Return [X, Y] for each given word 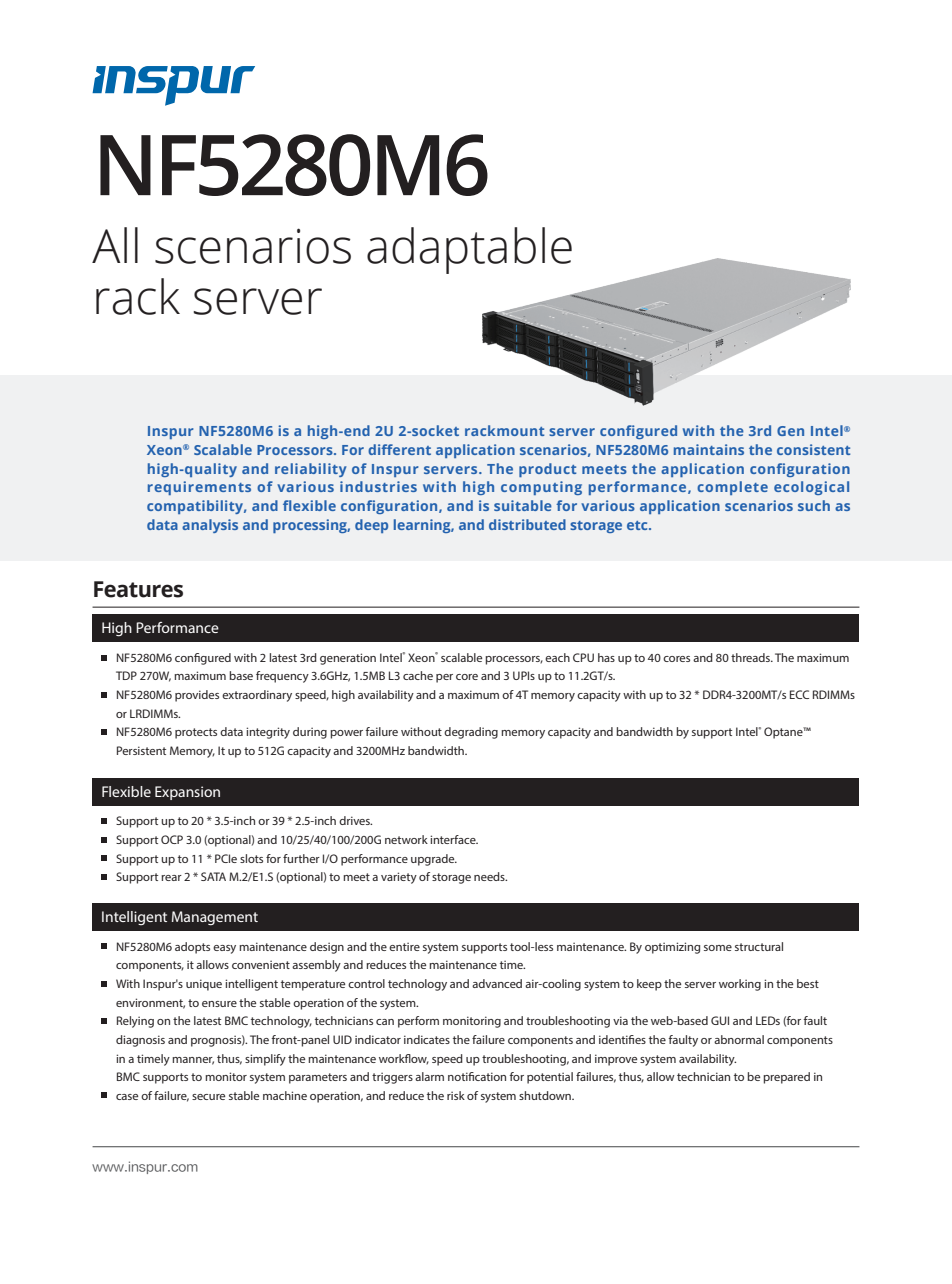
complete [732, 488]
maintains [709, 449]
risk [456, 1095]
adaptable [469, 250]
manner [193, 1061]
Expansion [187, 793]
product [547, 470]
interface [454, 839]
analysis [210, 526]
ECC [799, 694]
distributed [527, 524]
